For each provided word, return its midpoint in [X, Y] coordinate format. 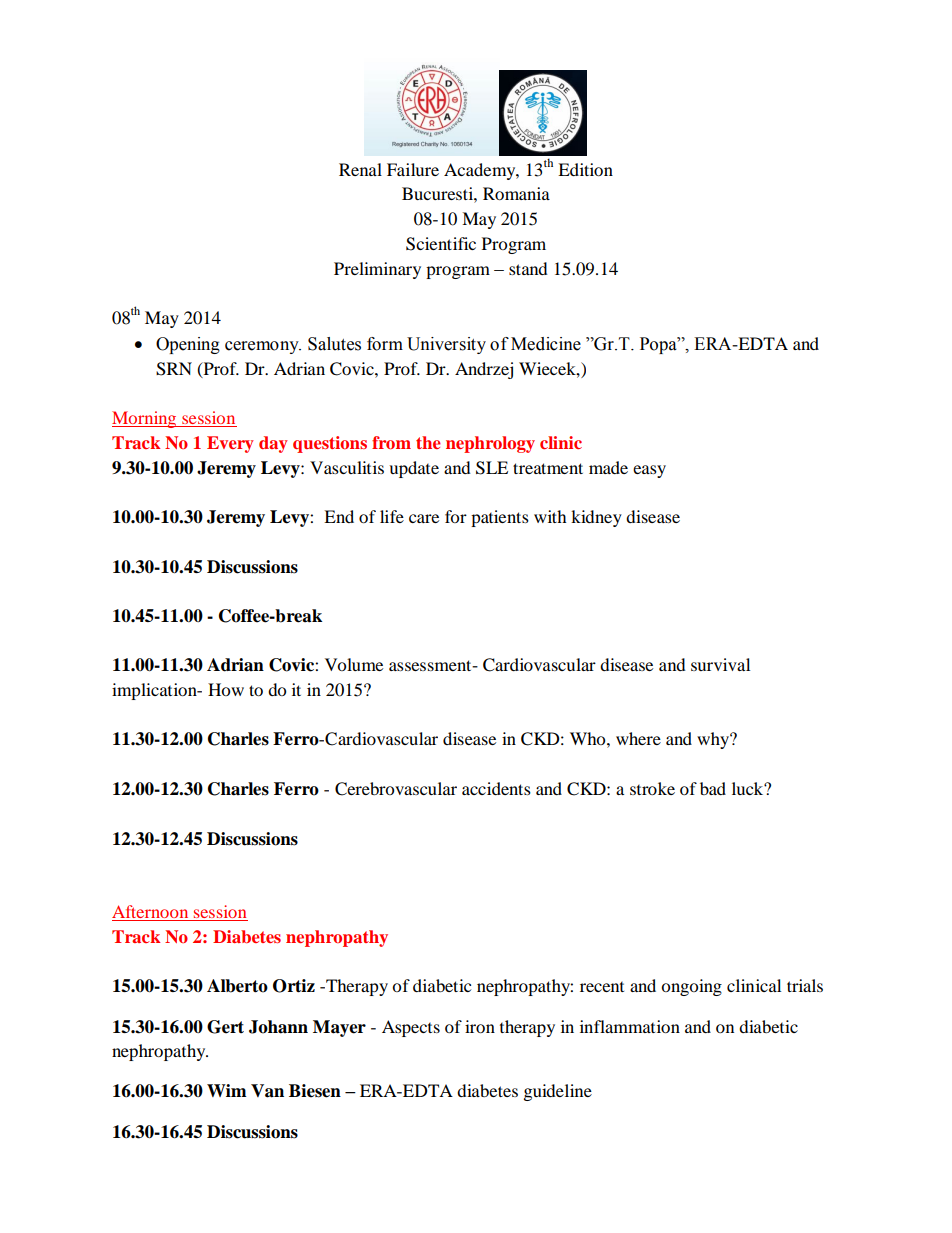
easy [649, 471]
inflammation [630, 1026]
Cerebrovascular [396, 789]
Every [230, 444]
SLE [492, 468]
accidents [496, 788]
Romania [516, 193]
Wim [227, 1090]
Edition [585, 169]
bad [713, 788]
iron [480, 1026]
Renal [360, 169]
